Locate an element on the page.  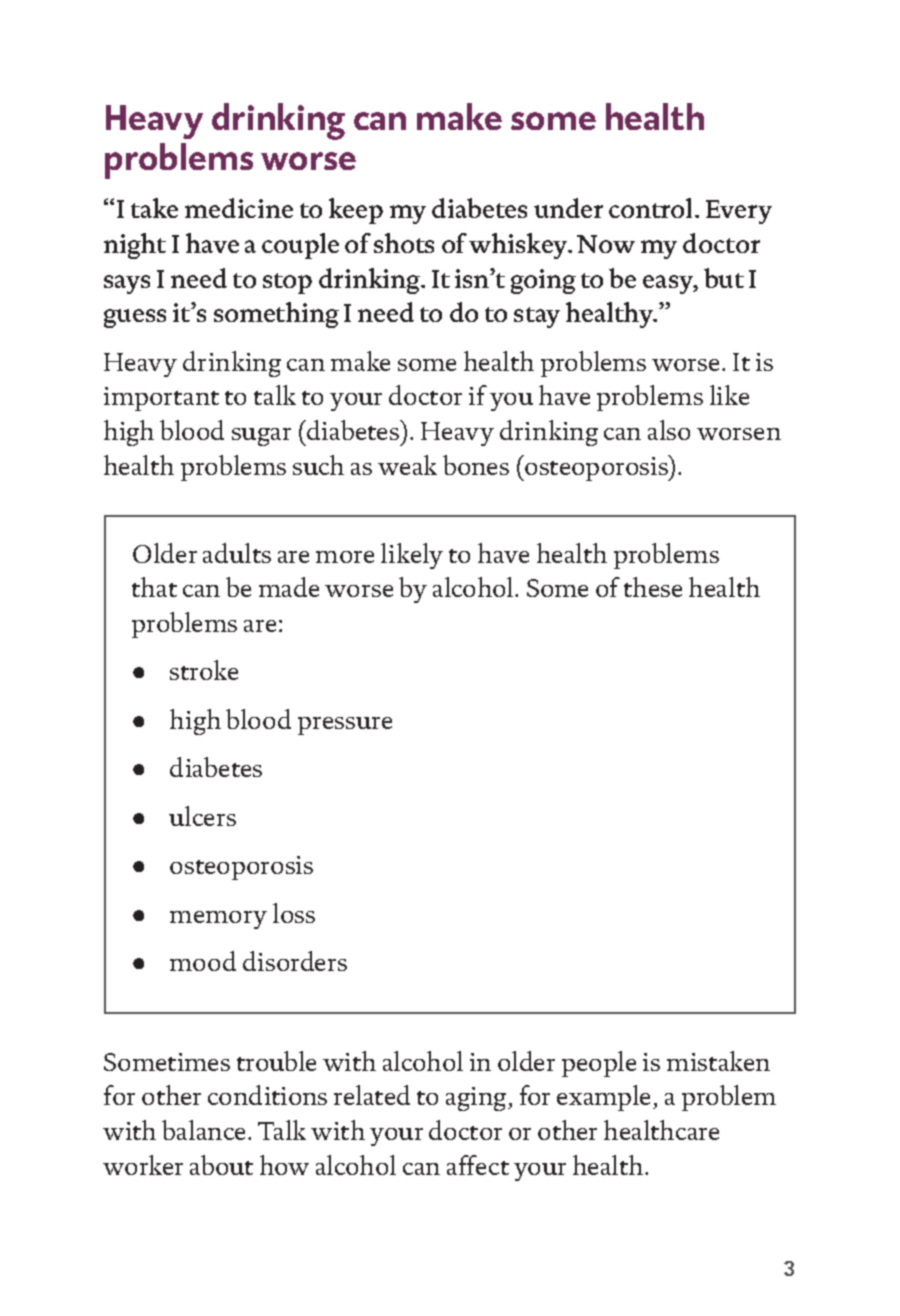
weak is located at coordinates (407, 465).
